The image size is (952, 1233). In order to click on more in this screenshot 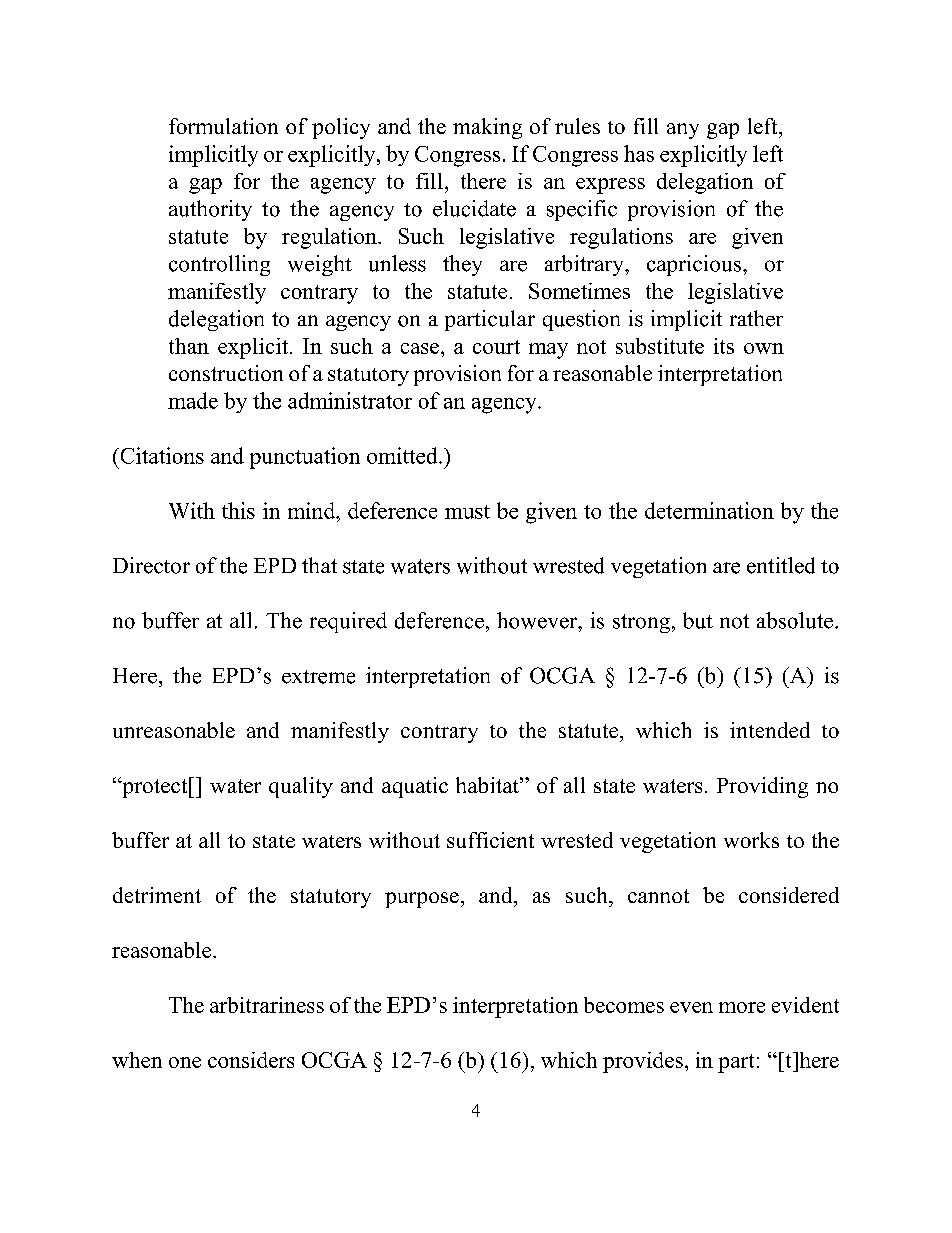, I will do `click(742, 1007)`.
